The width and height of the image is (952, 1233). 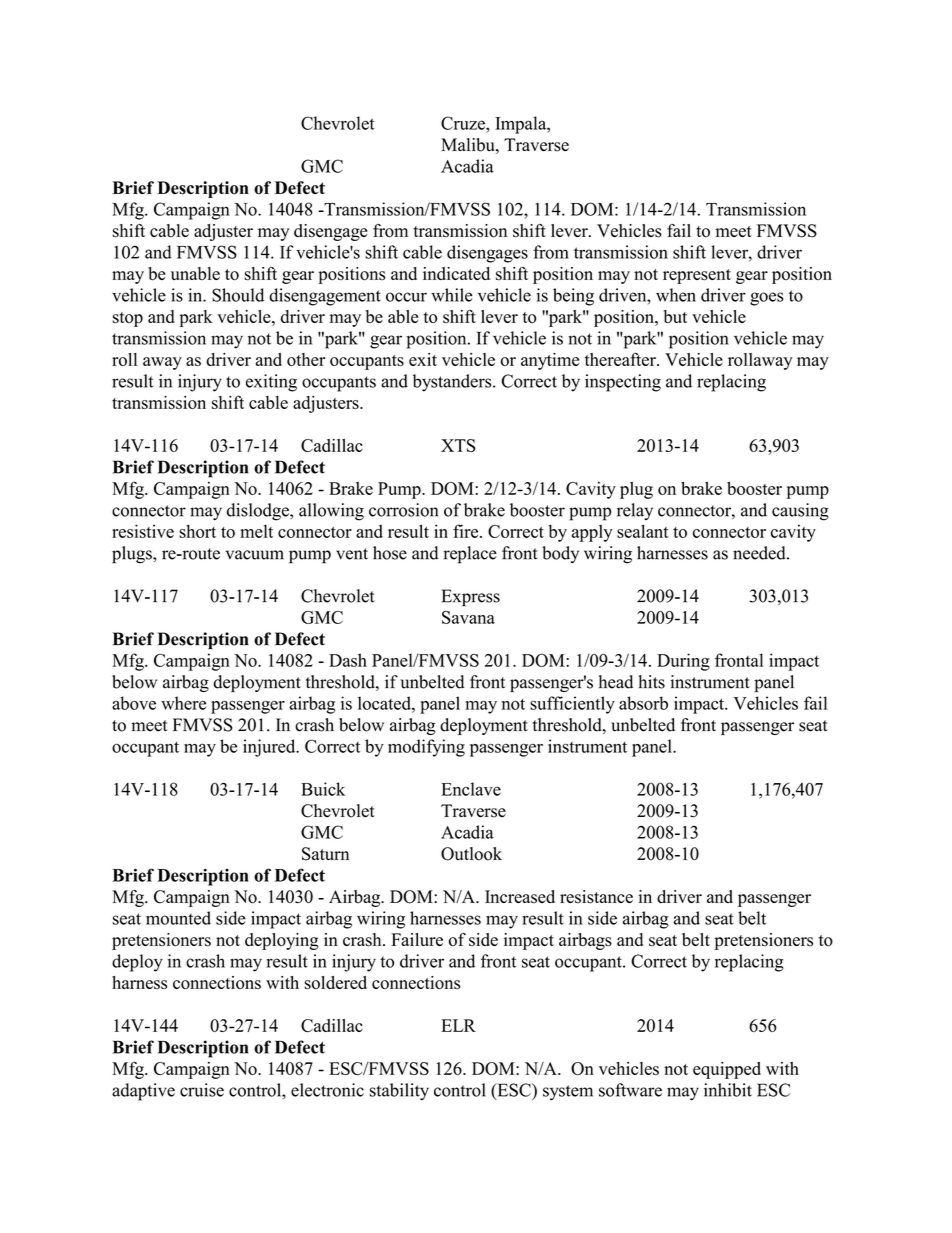 I want to click on vacuum, so click(x=255, y=555).
